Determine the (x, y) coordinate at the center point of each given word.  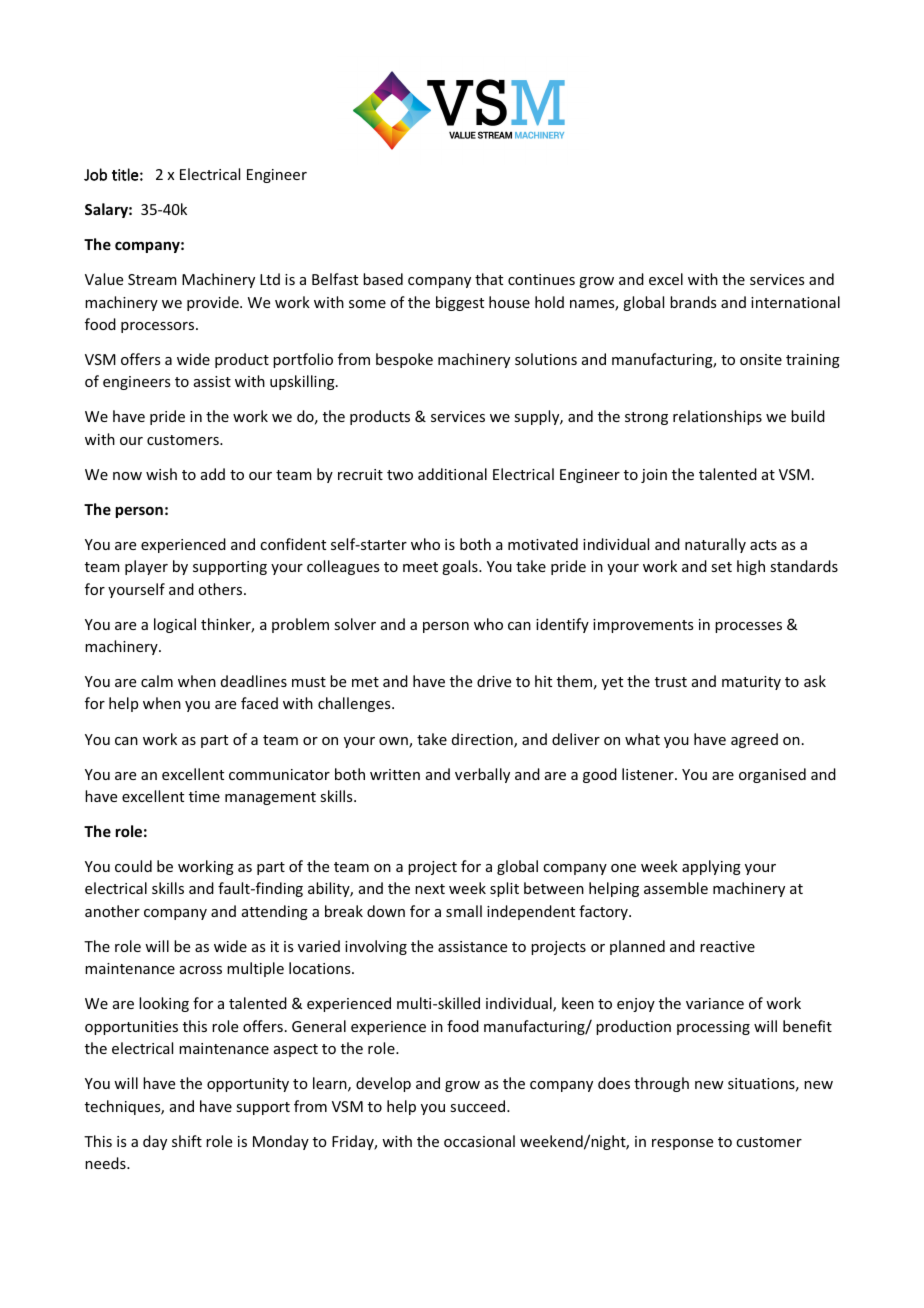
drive (494, 681)
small (464, 911)
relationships (717, 417)
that (489, 279)
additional (452, 474)
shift (187, 1141)
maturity (751, 683)
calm (157, 681)
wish (161, 474)
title (125, 174)
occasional (479, 1141)
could (133, 866)
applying (711, 867)
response (682, 1144)
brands (693, 302)
